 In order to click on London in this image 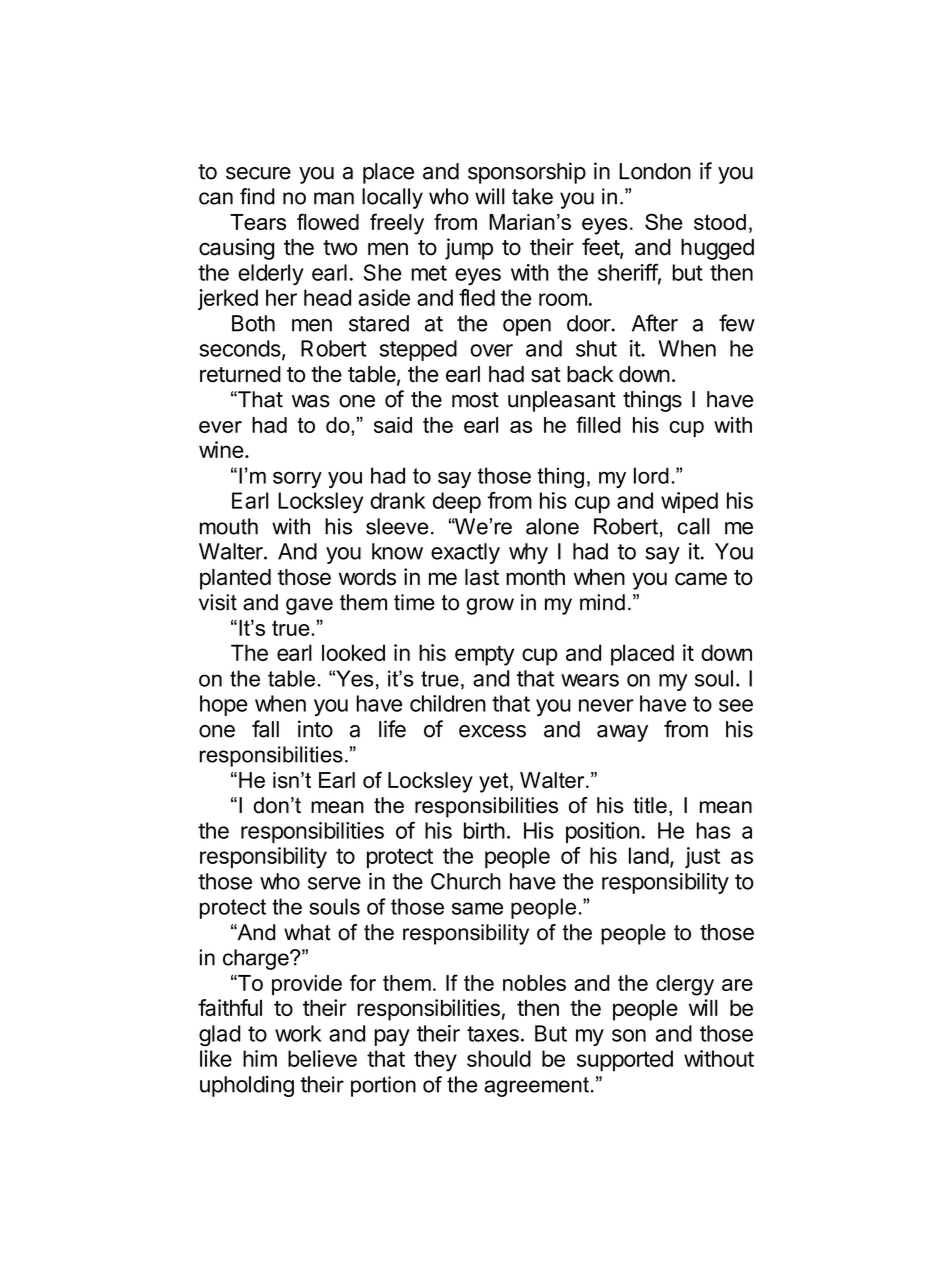, I will do `click(655, 171)`.
